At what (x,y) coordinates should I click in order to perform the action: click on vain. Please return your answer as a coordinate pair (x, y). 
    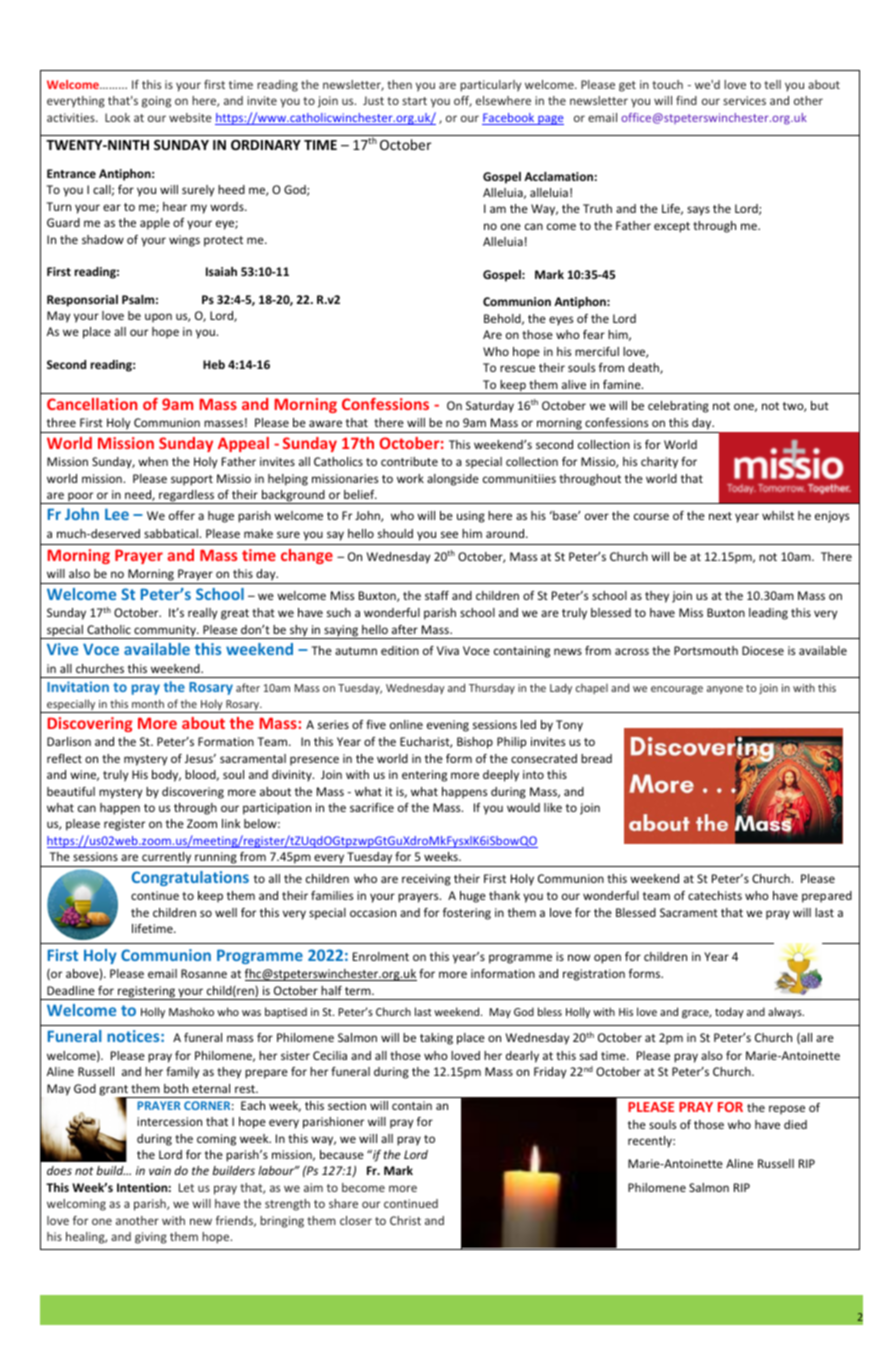
    Looking at the image, I should click on (160, 1170).
